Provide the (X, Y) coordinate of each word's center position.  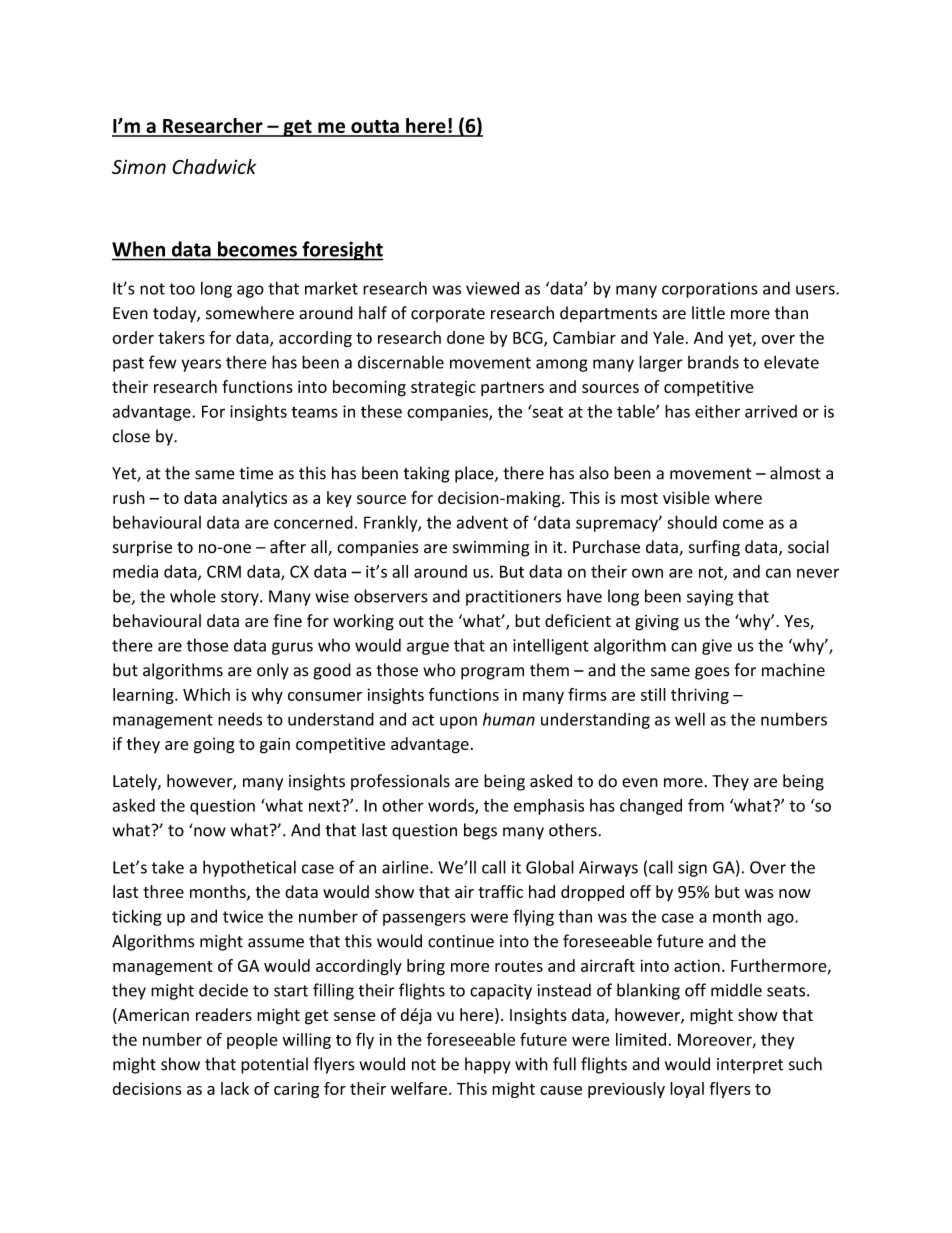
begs (480, 831)
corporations (710, 290)
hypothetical (249, 868)
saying (710, 598)
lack (235, 1088)
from (706, 805)
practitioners (513, 598)
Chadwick (214, 166)
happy (488, 1065)
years (201, 365)
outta (375, 128)
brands (713, 362)
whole (193, 596)
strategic (443, 389)
